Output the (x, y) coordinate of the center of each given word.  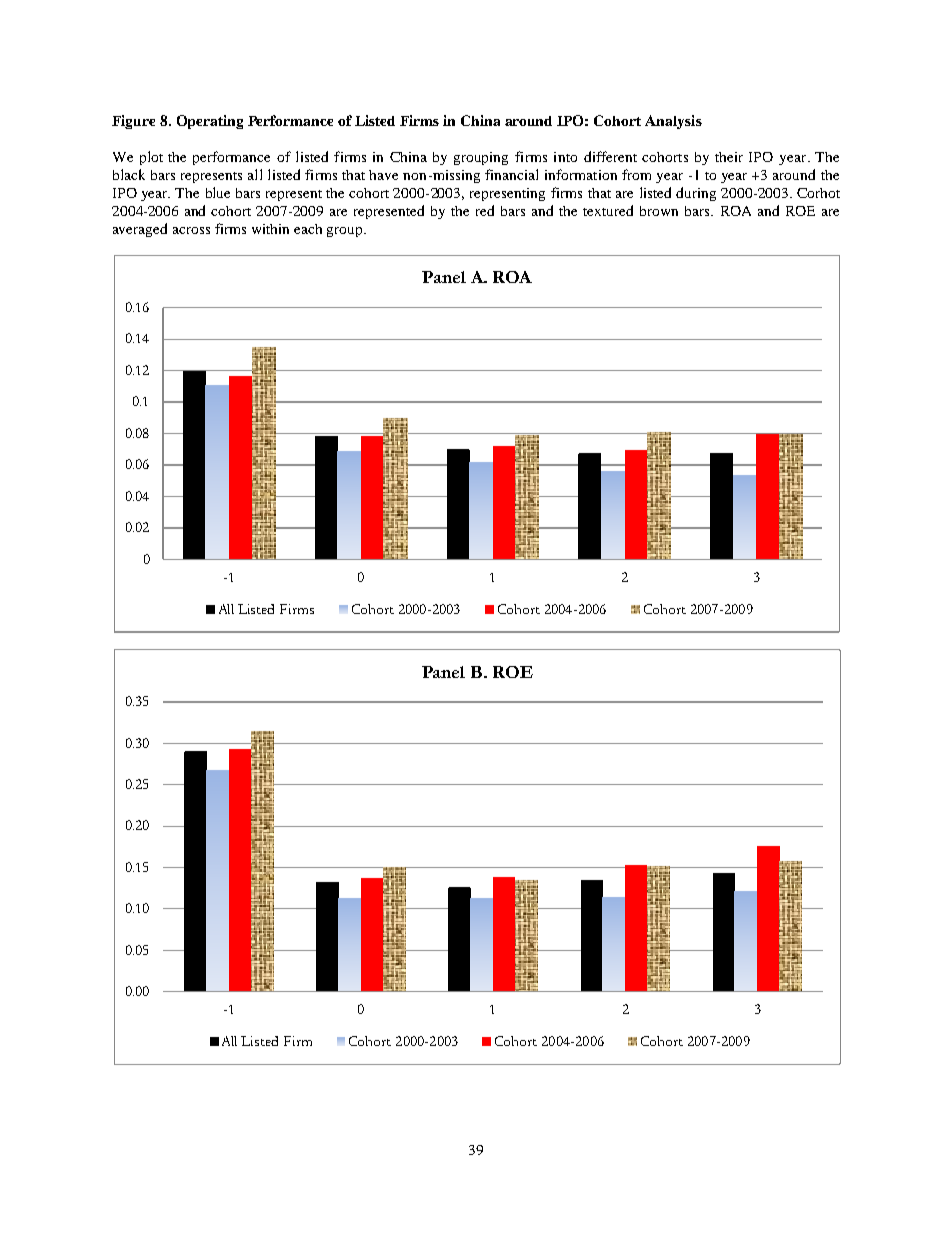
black (129, 174)
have (383, 175)
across (191, 230)
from (636, 174)
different (610, 156)
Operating (210, 122)
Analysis (673, 122)
